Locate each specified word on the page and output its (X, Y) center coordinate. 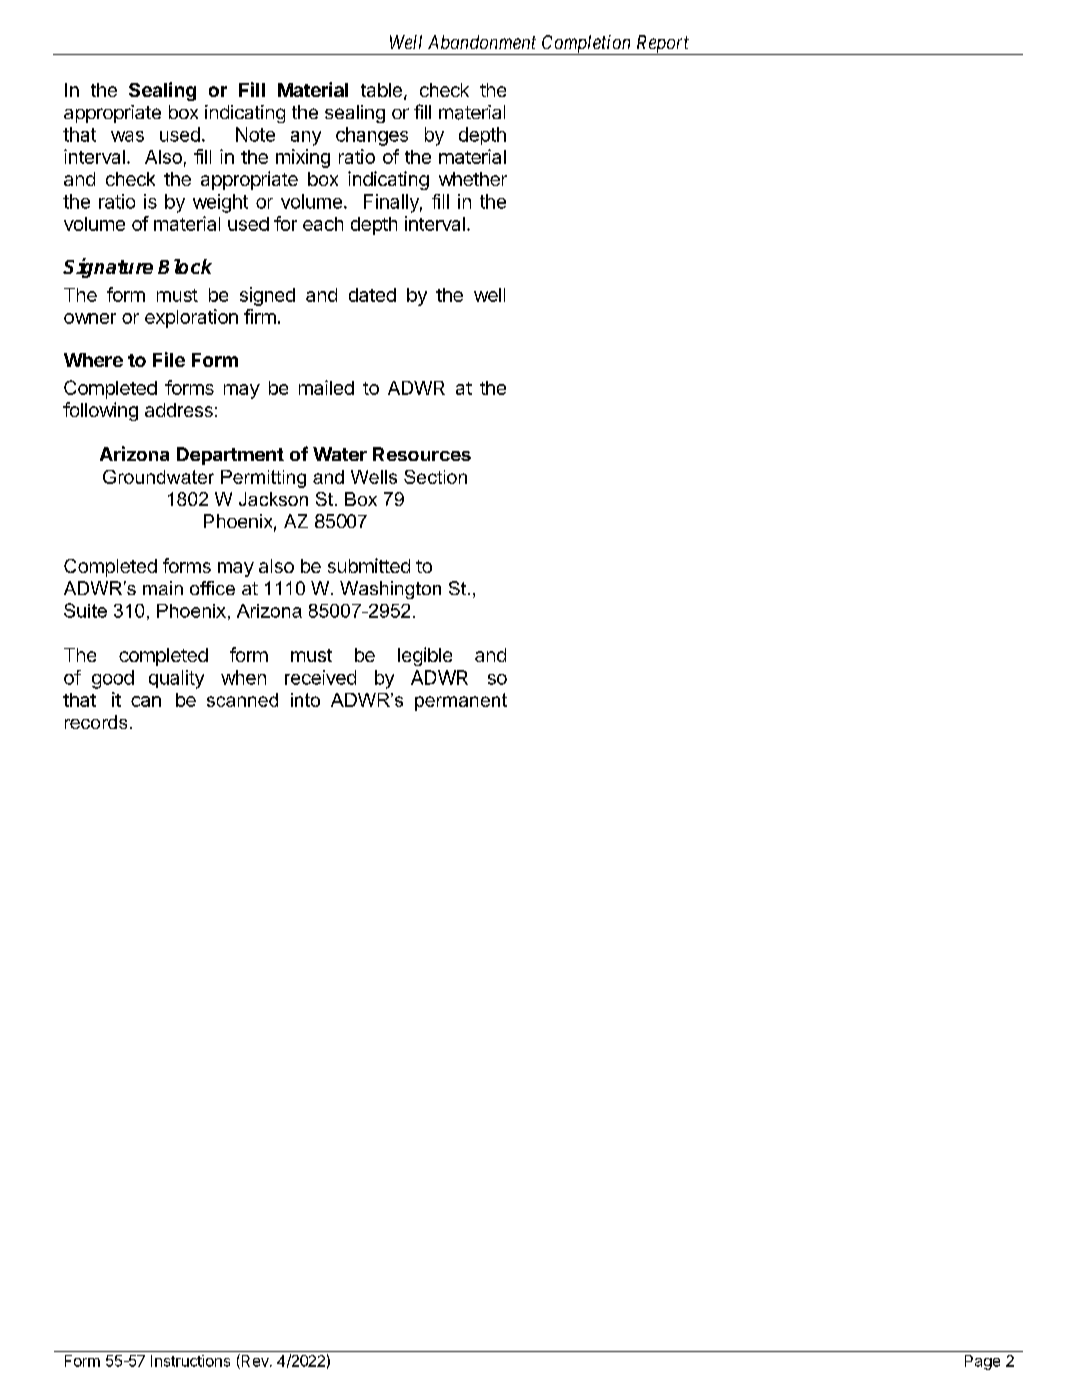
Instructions (190, 1361)
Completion (586, 45)
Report (663, 45)
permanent (461, 702)
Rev (255, 1361)
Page (982, 1362)
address (179, 410)
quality (176, 679)
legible (425, 656)
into (305, 700)
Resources (422, 454)
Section (435, 477)
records (96, 722)
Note (255, 134)
